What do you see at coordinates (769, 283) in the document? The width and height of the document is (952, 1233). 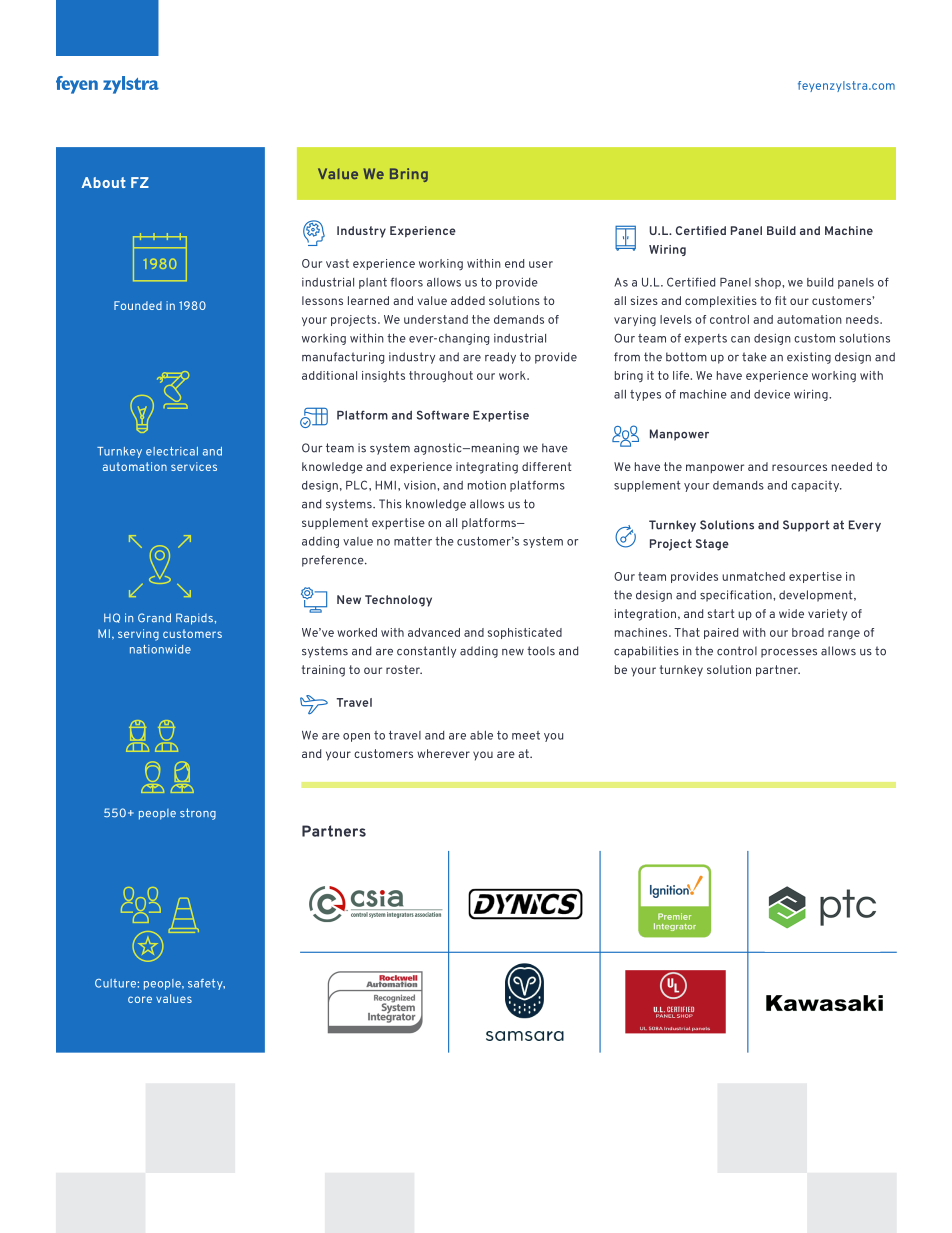 I see `shop` at bounding box center [769, 283].
